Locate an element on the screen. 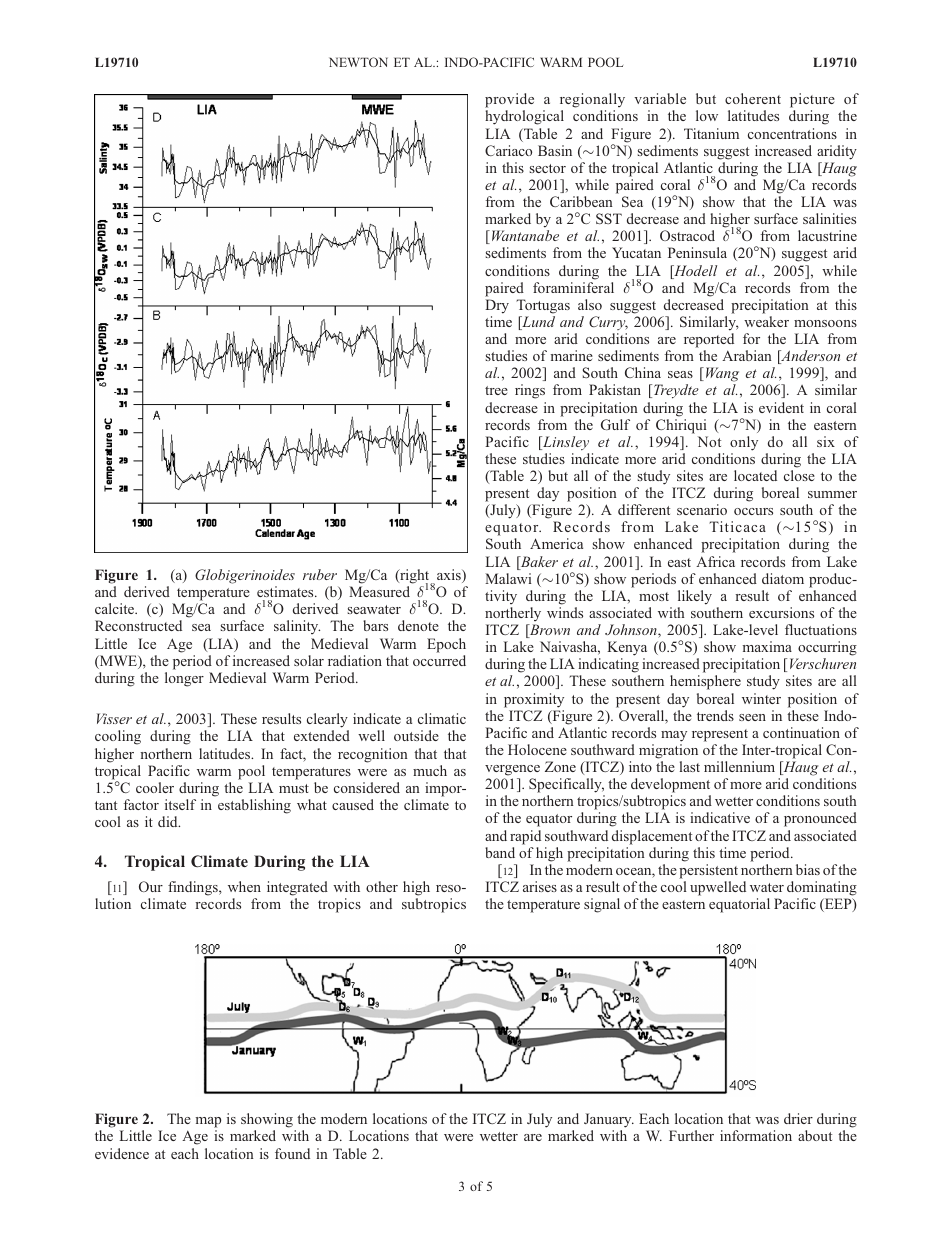 This screenshot has width=952, height=1233. estimates is located at coordinates (286, 591).
